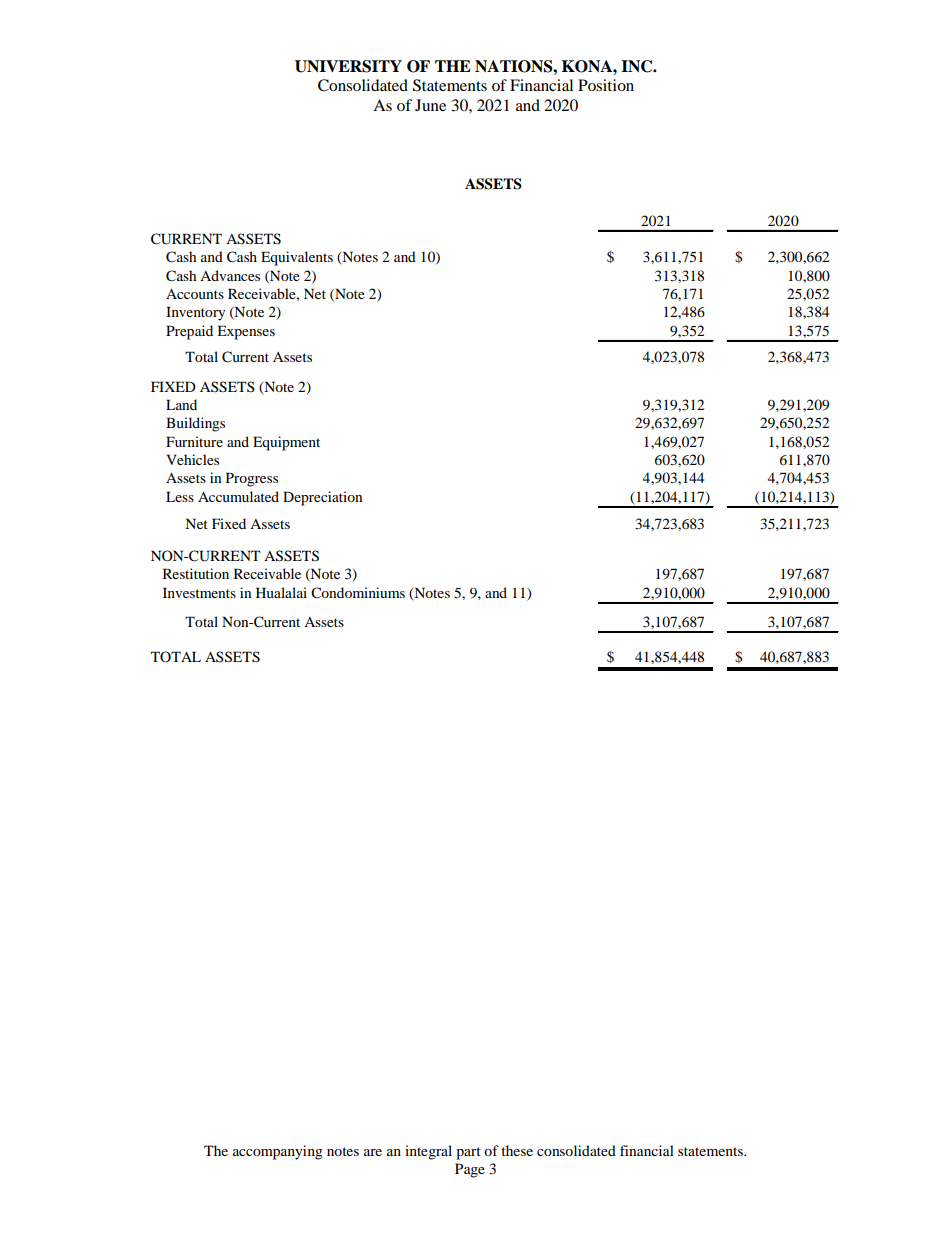  I want to click on accompanying, so click(278, 1152).
